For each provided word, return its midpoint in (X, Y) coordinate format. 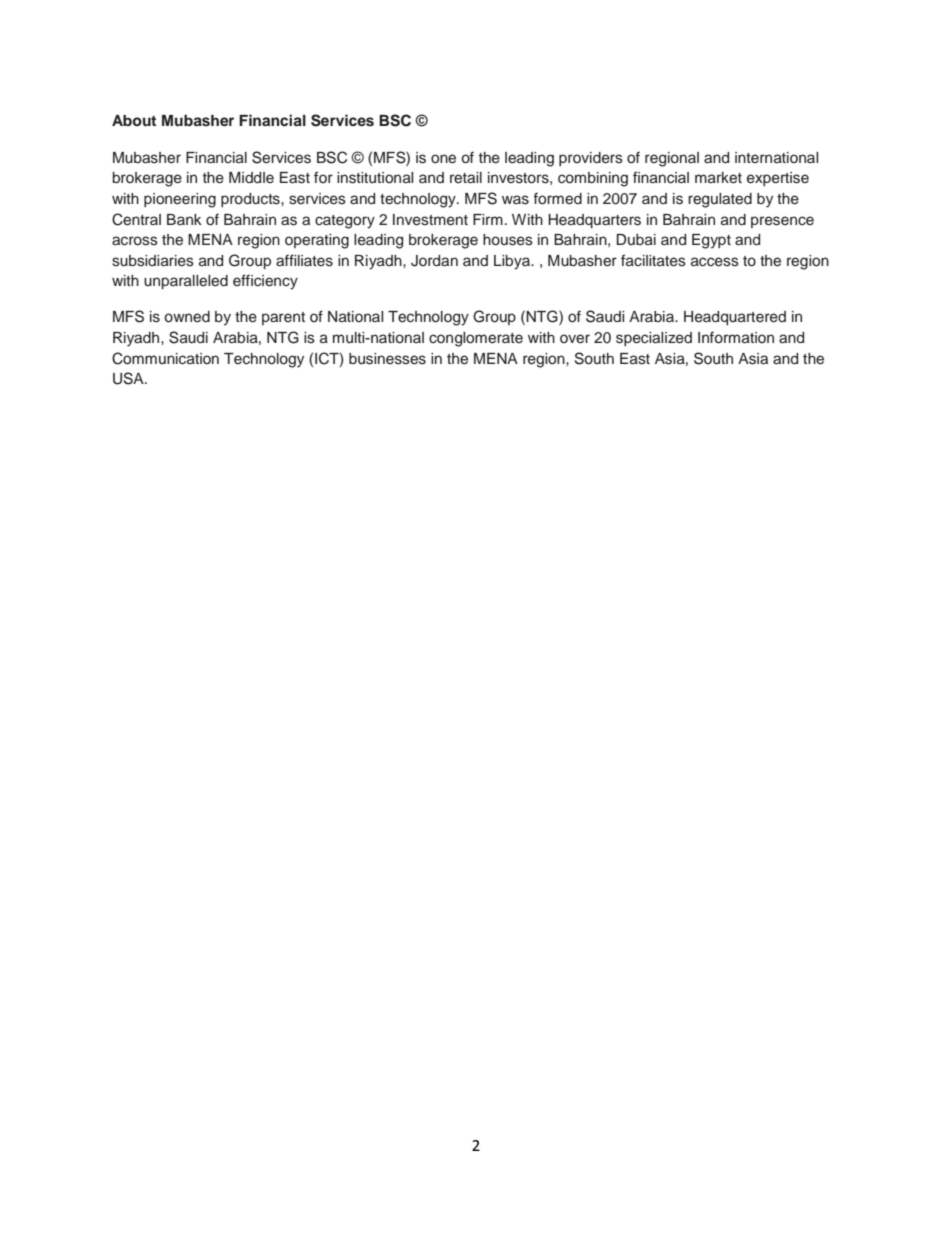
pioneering (180, 200)
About (134, 120)
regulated (720, 200)
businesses (387, 359)
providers (591, 159)
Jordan (434, 261)
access (715, 262)
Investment (430, 220)
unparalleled (186, 282)
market (718, 178)
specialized (654, 339)
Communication (165, 358)
